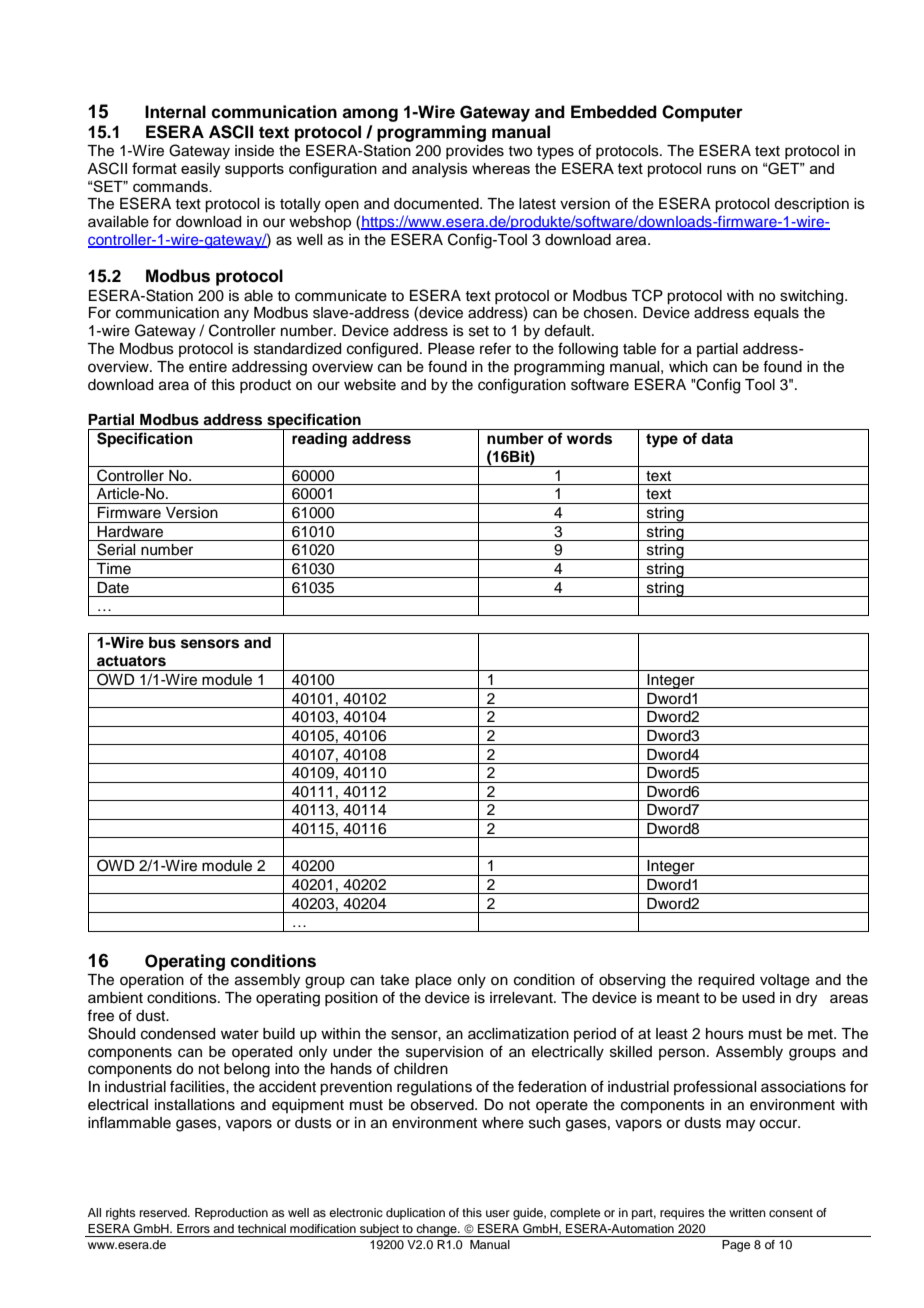 Image resolution: width=924 pixels, height=1308 pixels. I want to click on user, so click(498, 1213).
